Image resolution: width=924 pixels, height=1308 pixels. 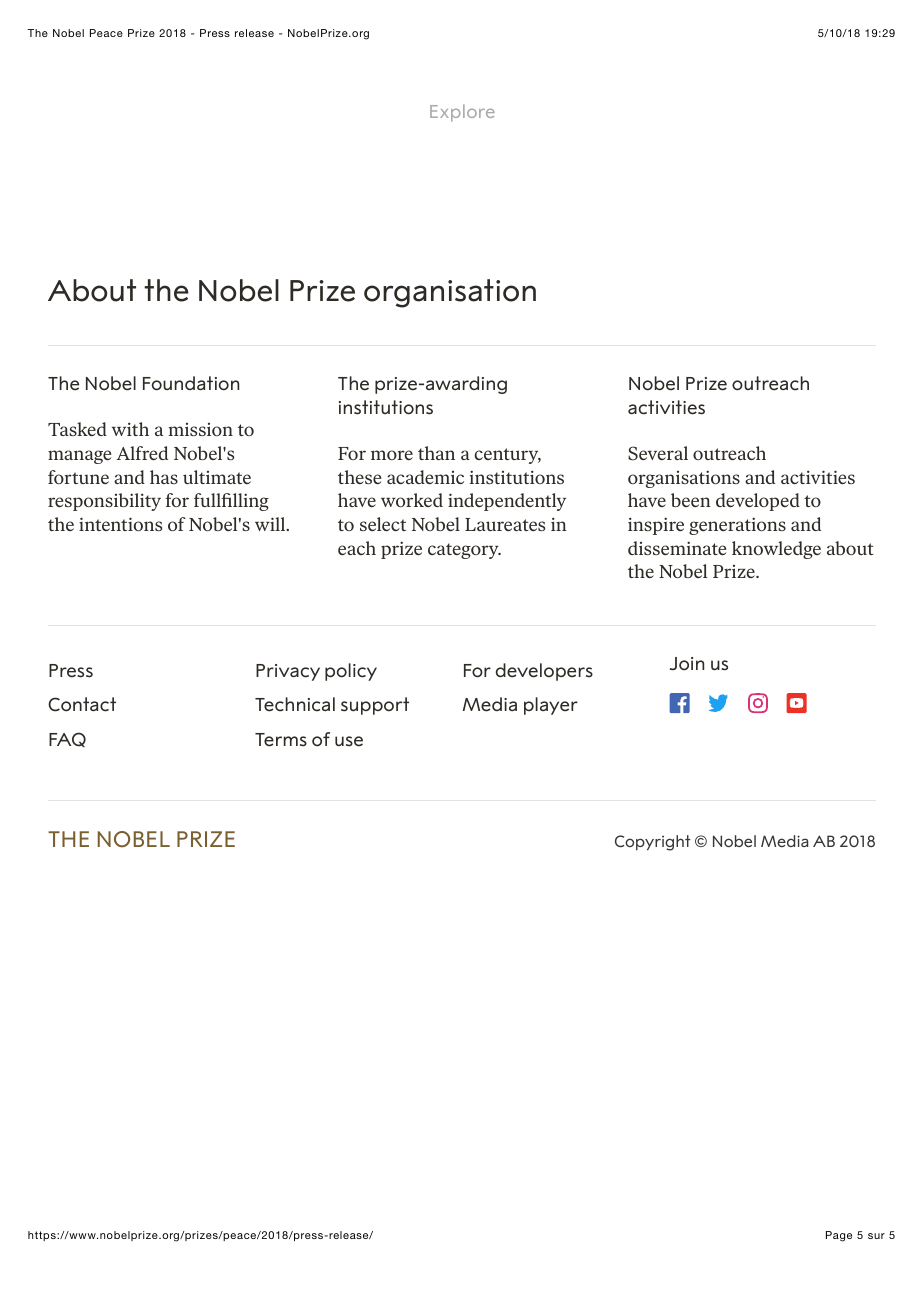 I want to click on Join, so click(x=687, y=664).
